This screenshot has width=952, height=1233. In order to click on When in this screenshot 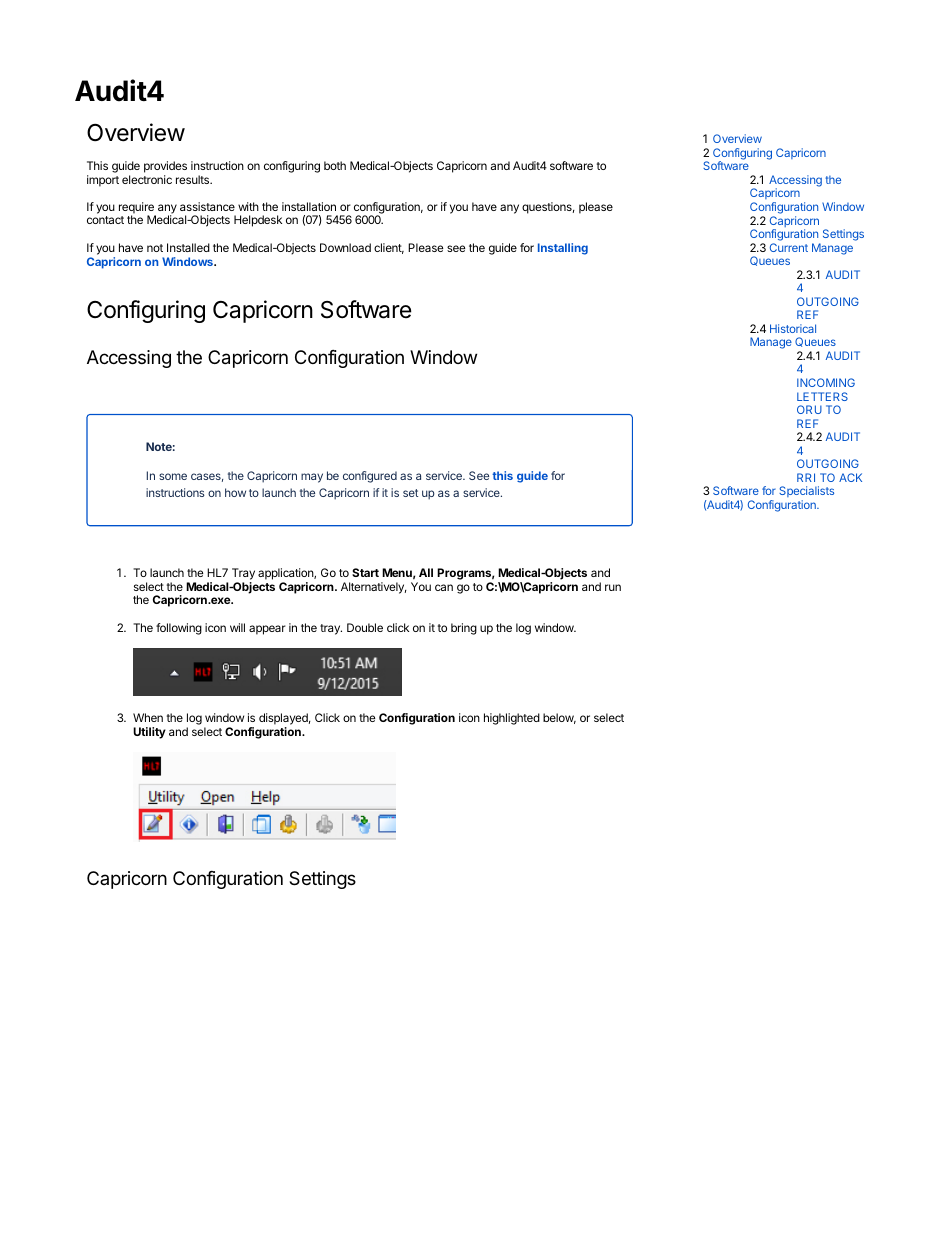, I will do `click(148, 717)`.
